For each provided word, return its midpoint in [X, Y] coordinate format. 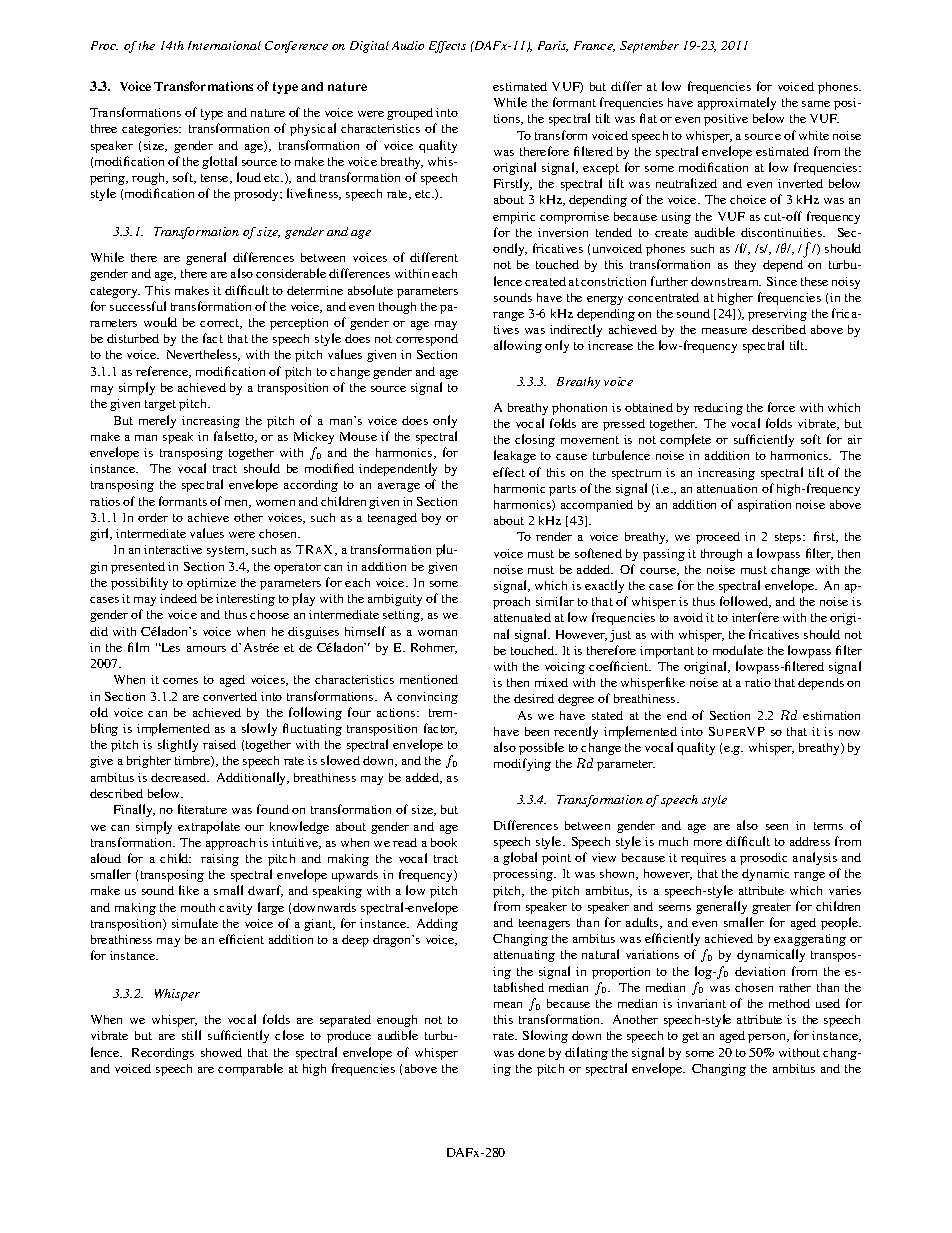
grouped [410, 114]
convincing [427, 698]
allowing [518, 346]
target [160, 405]
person [768, 1038]
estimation [831, 715]
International [224, 45]
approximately [737, 103]
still [191, 1035]
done [531, 1052]
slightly [178, 745]
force [781, 407]
